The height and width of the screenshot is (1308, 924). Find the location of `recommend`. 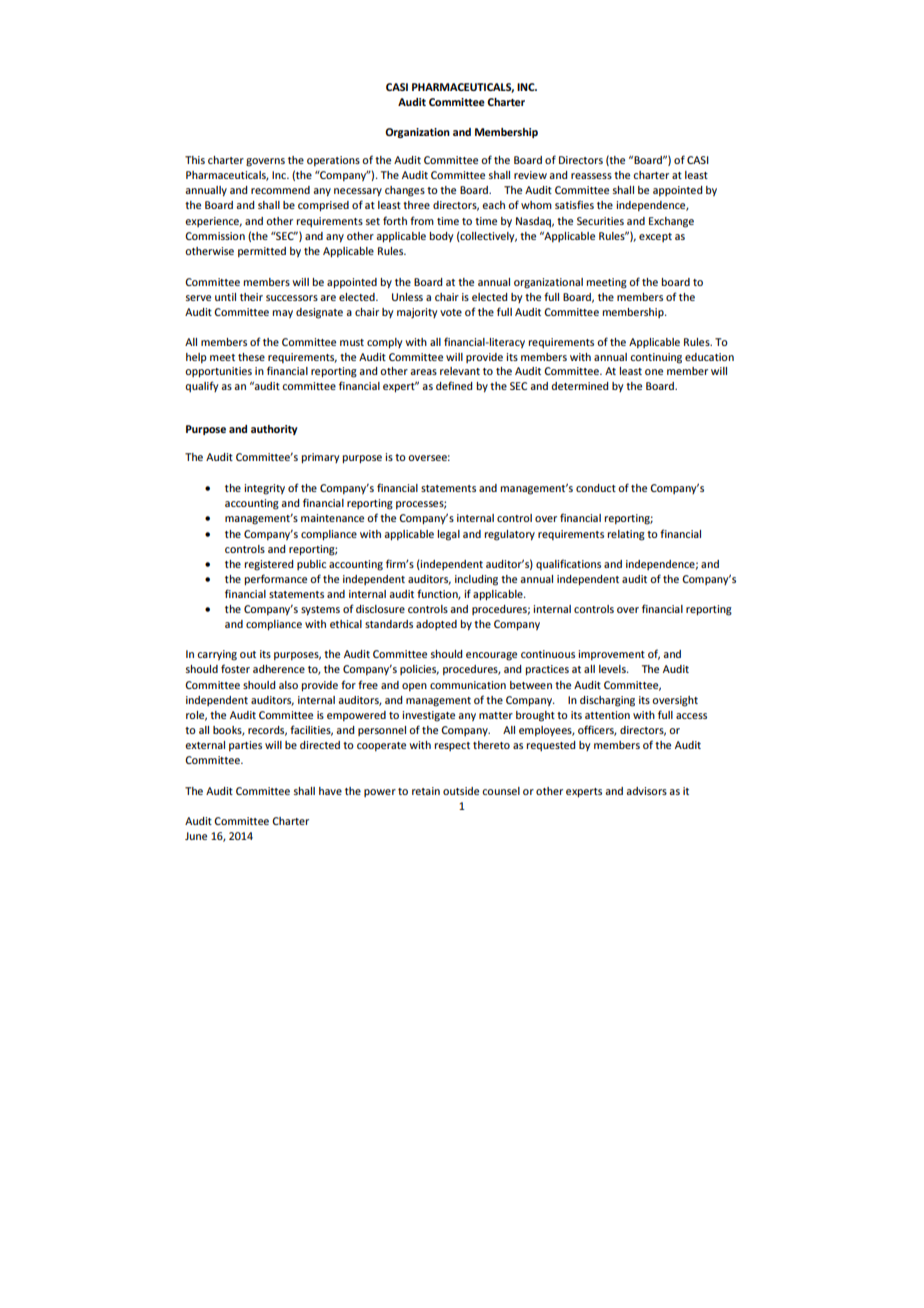

recommend is located at coordinates (280, 190).
